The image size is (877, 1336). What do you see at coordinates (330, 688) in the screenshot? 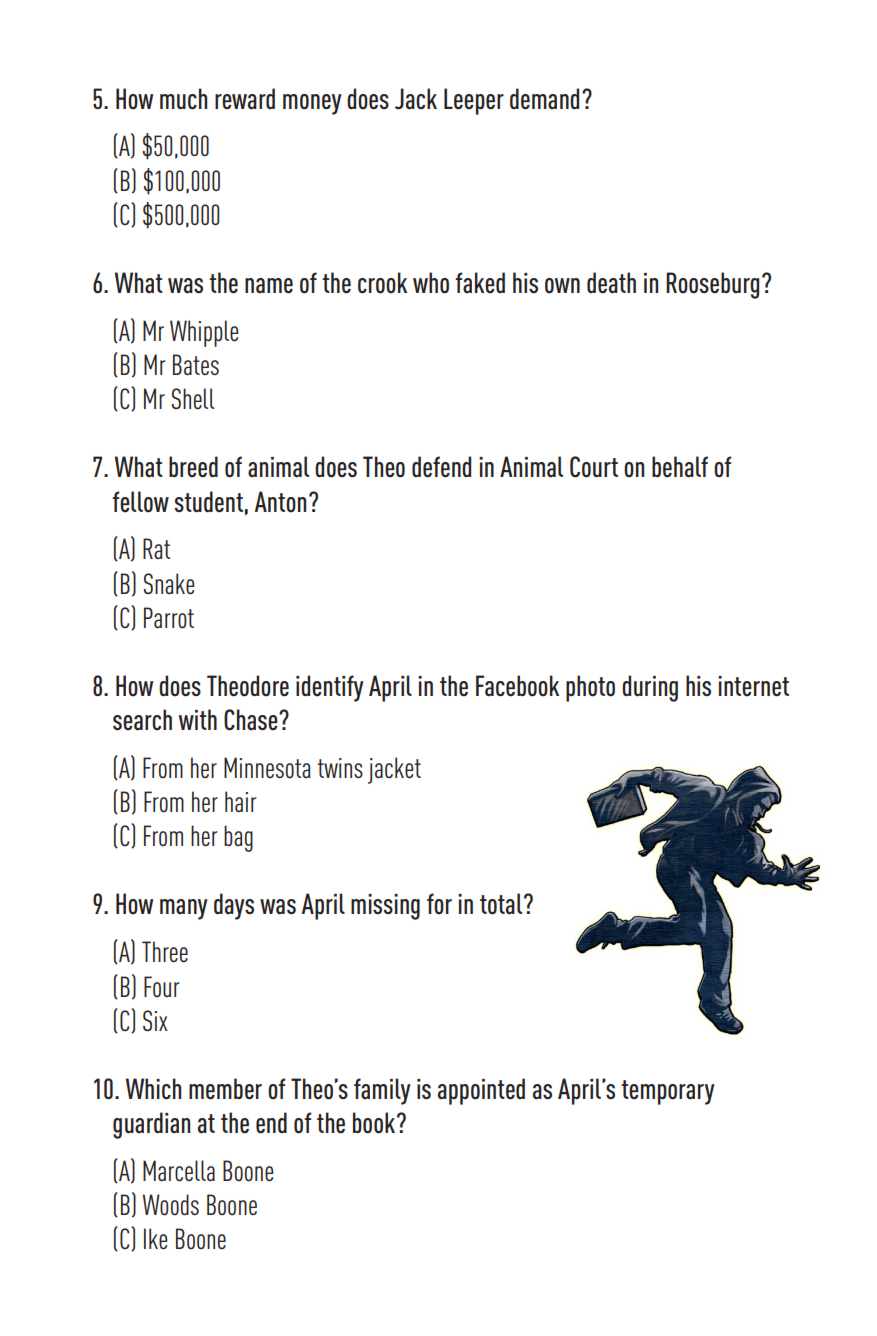
I see `identify` at bounding box center [330, 688].
